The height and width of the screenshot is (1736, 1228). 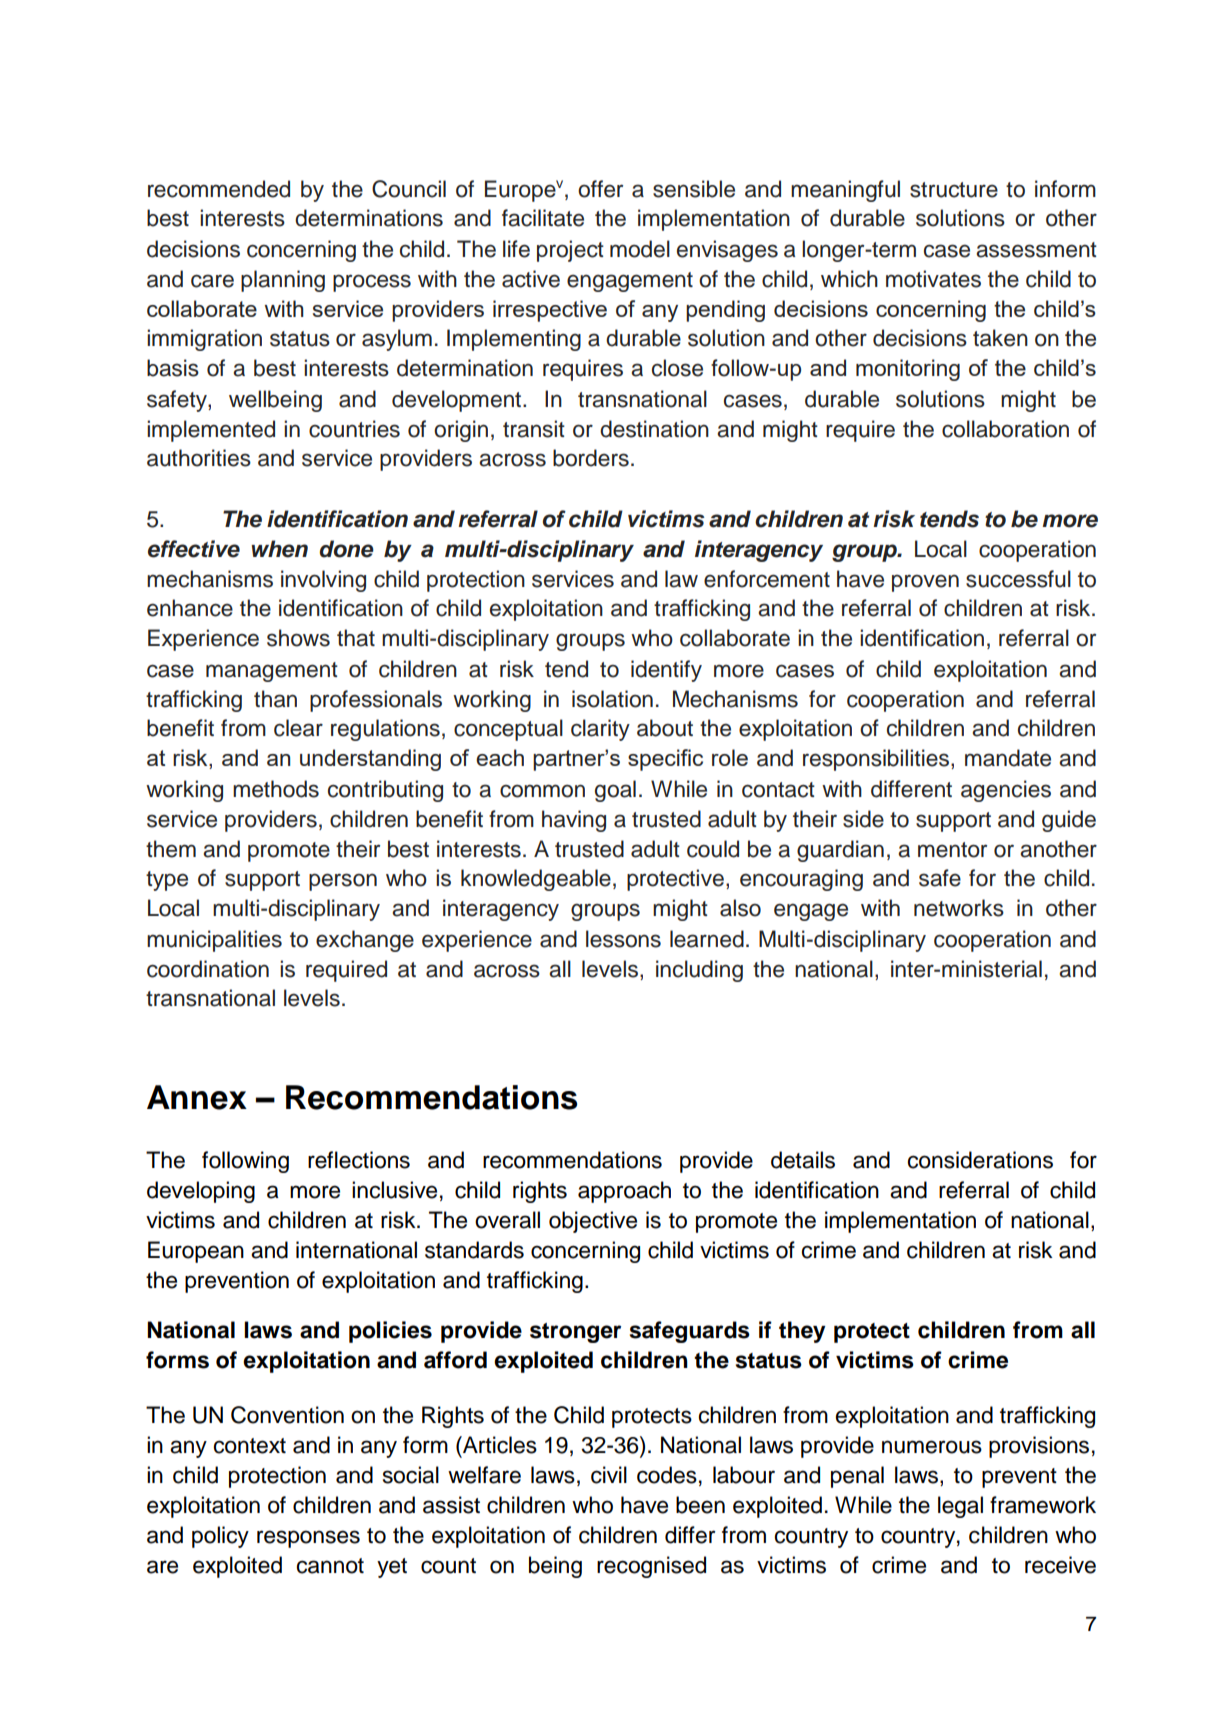 What do you see at coordinates (591, 458) in the screenshot?
I see `borders` at bounding box center [591, 458].
